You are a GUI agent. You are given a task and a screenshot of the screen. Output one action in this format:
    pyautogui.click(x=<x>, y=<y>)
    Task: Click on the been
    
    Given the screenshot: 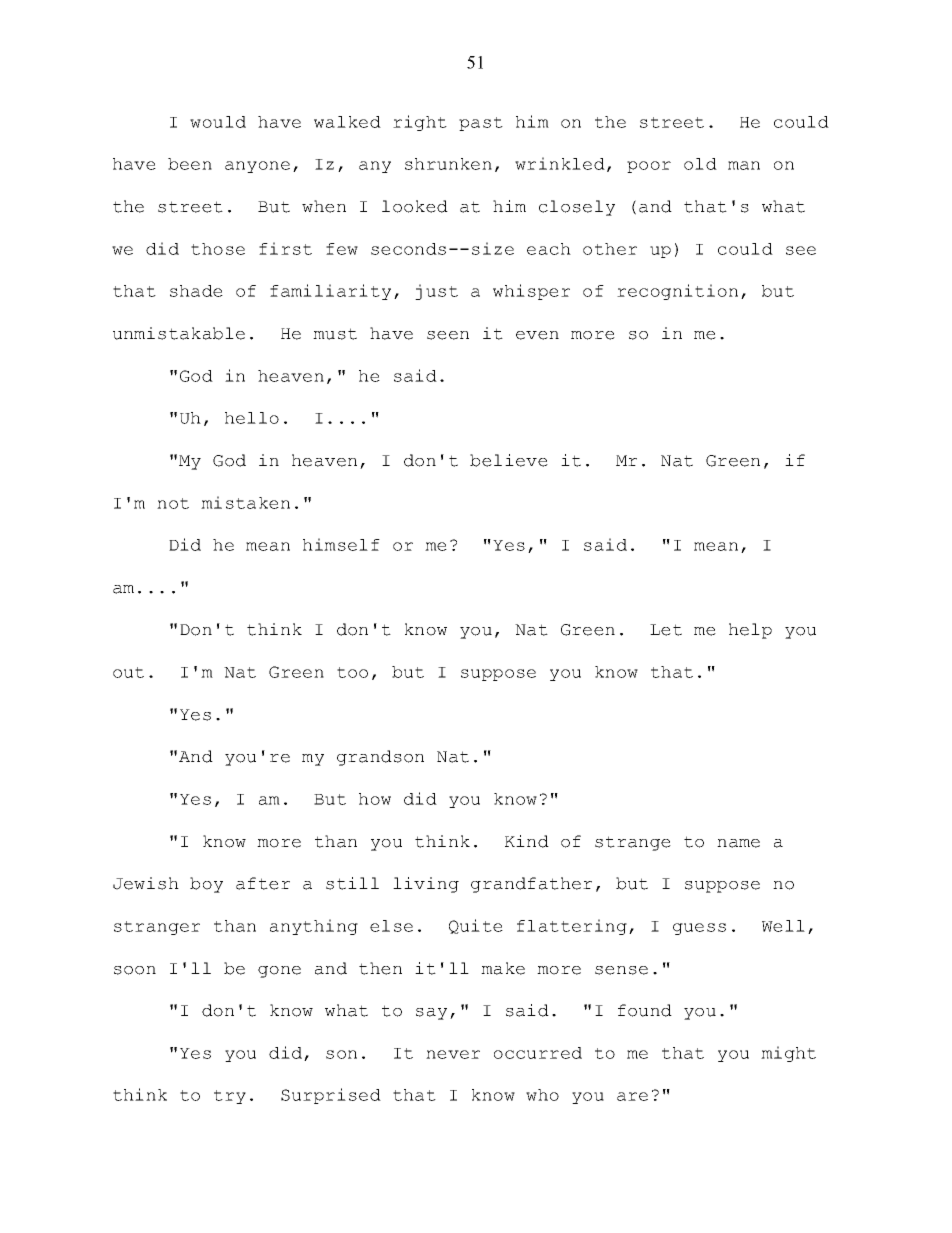 What is the action you would take?
    pyautogui.click(x=190, y=164)
